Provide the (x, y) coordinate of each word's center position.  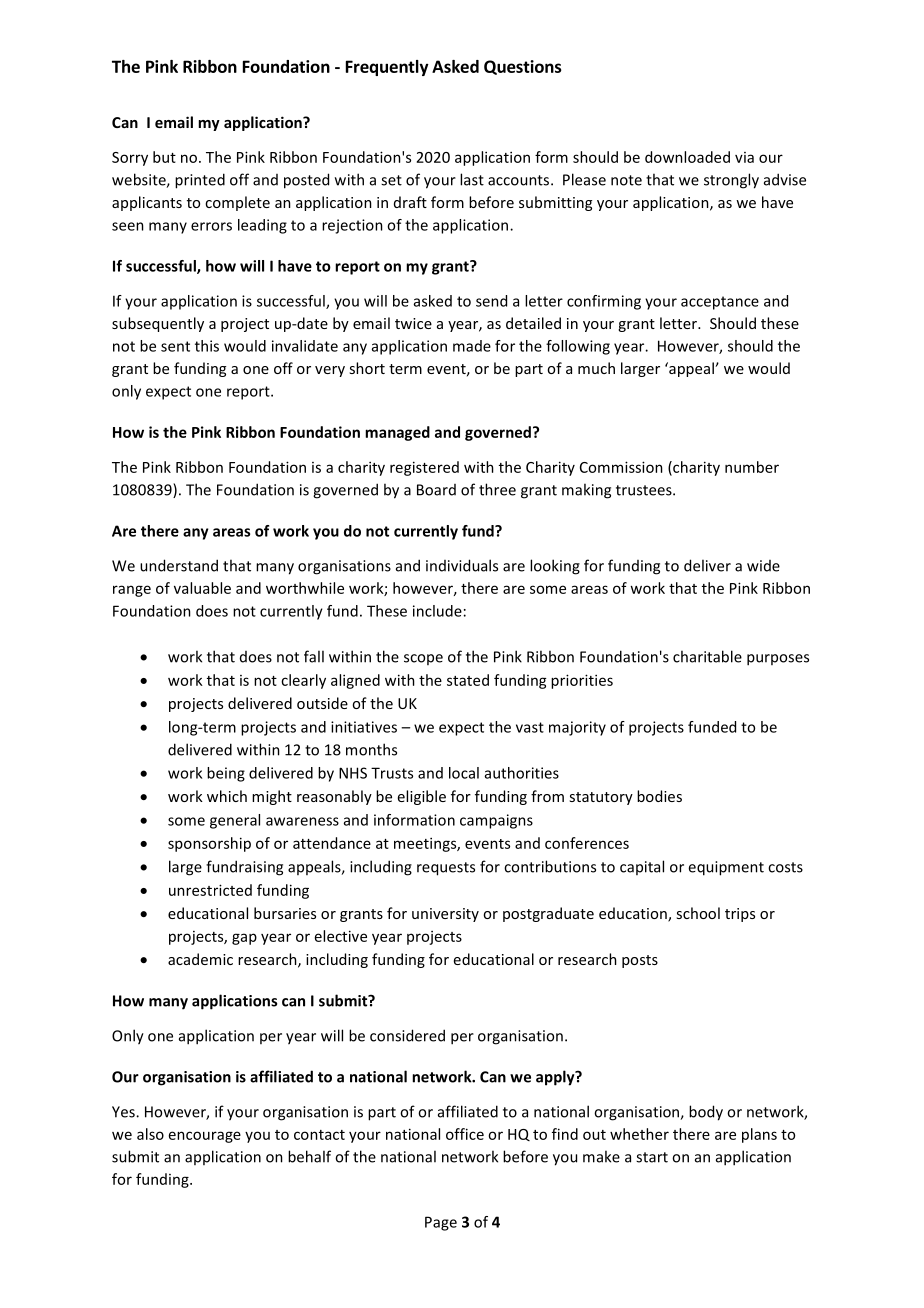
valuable (202, 588)
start (652, 1157)
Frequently (387, 68)
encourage (205, 1137)
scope (423, 659)
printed (200, 181)
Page (441, 1223)
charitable (707, 656)
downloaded (687, 157)
